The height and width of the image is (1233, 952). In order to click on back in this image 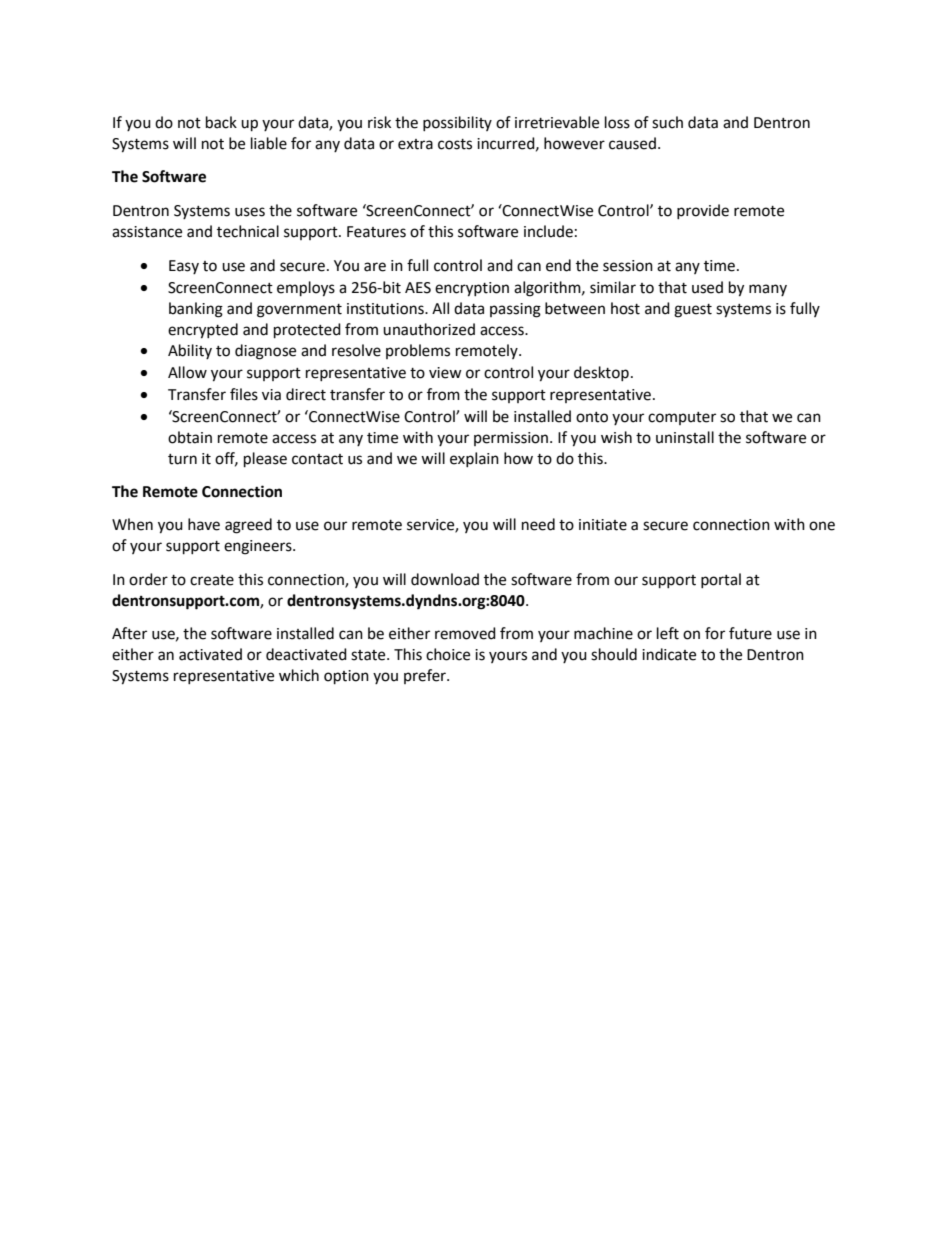, I will do `click(221, 122)`.
